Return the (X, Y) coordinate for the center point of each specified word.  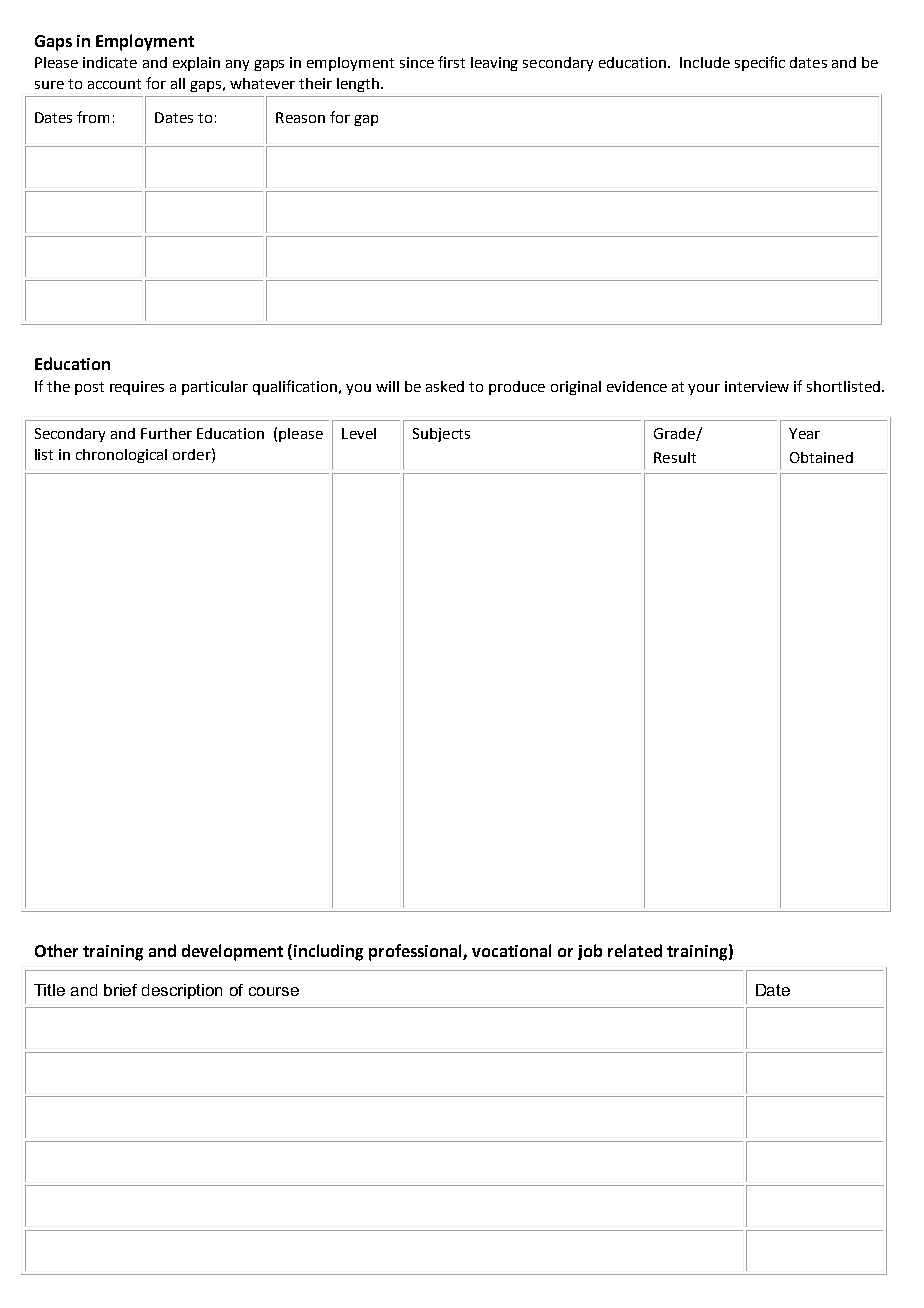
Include (705, 62)
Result (675, 457)
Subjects (441, 435)
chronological (121, 456)
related (635, 950)
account (114, 84)
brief (120, 990)
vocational (511, 950)
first (451, 62)
